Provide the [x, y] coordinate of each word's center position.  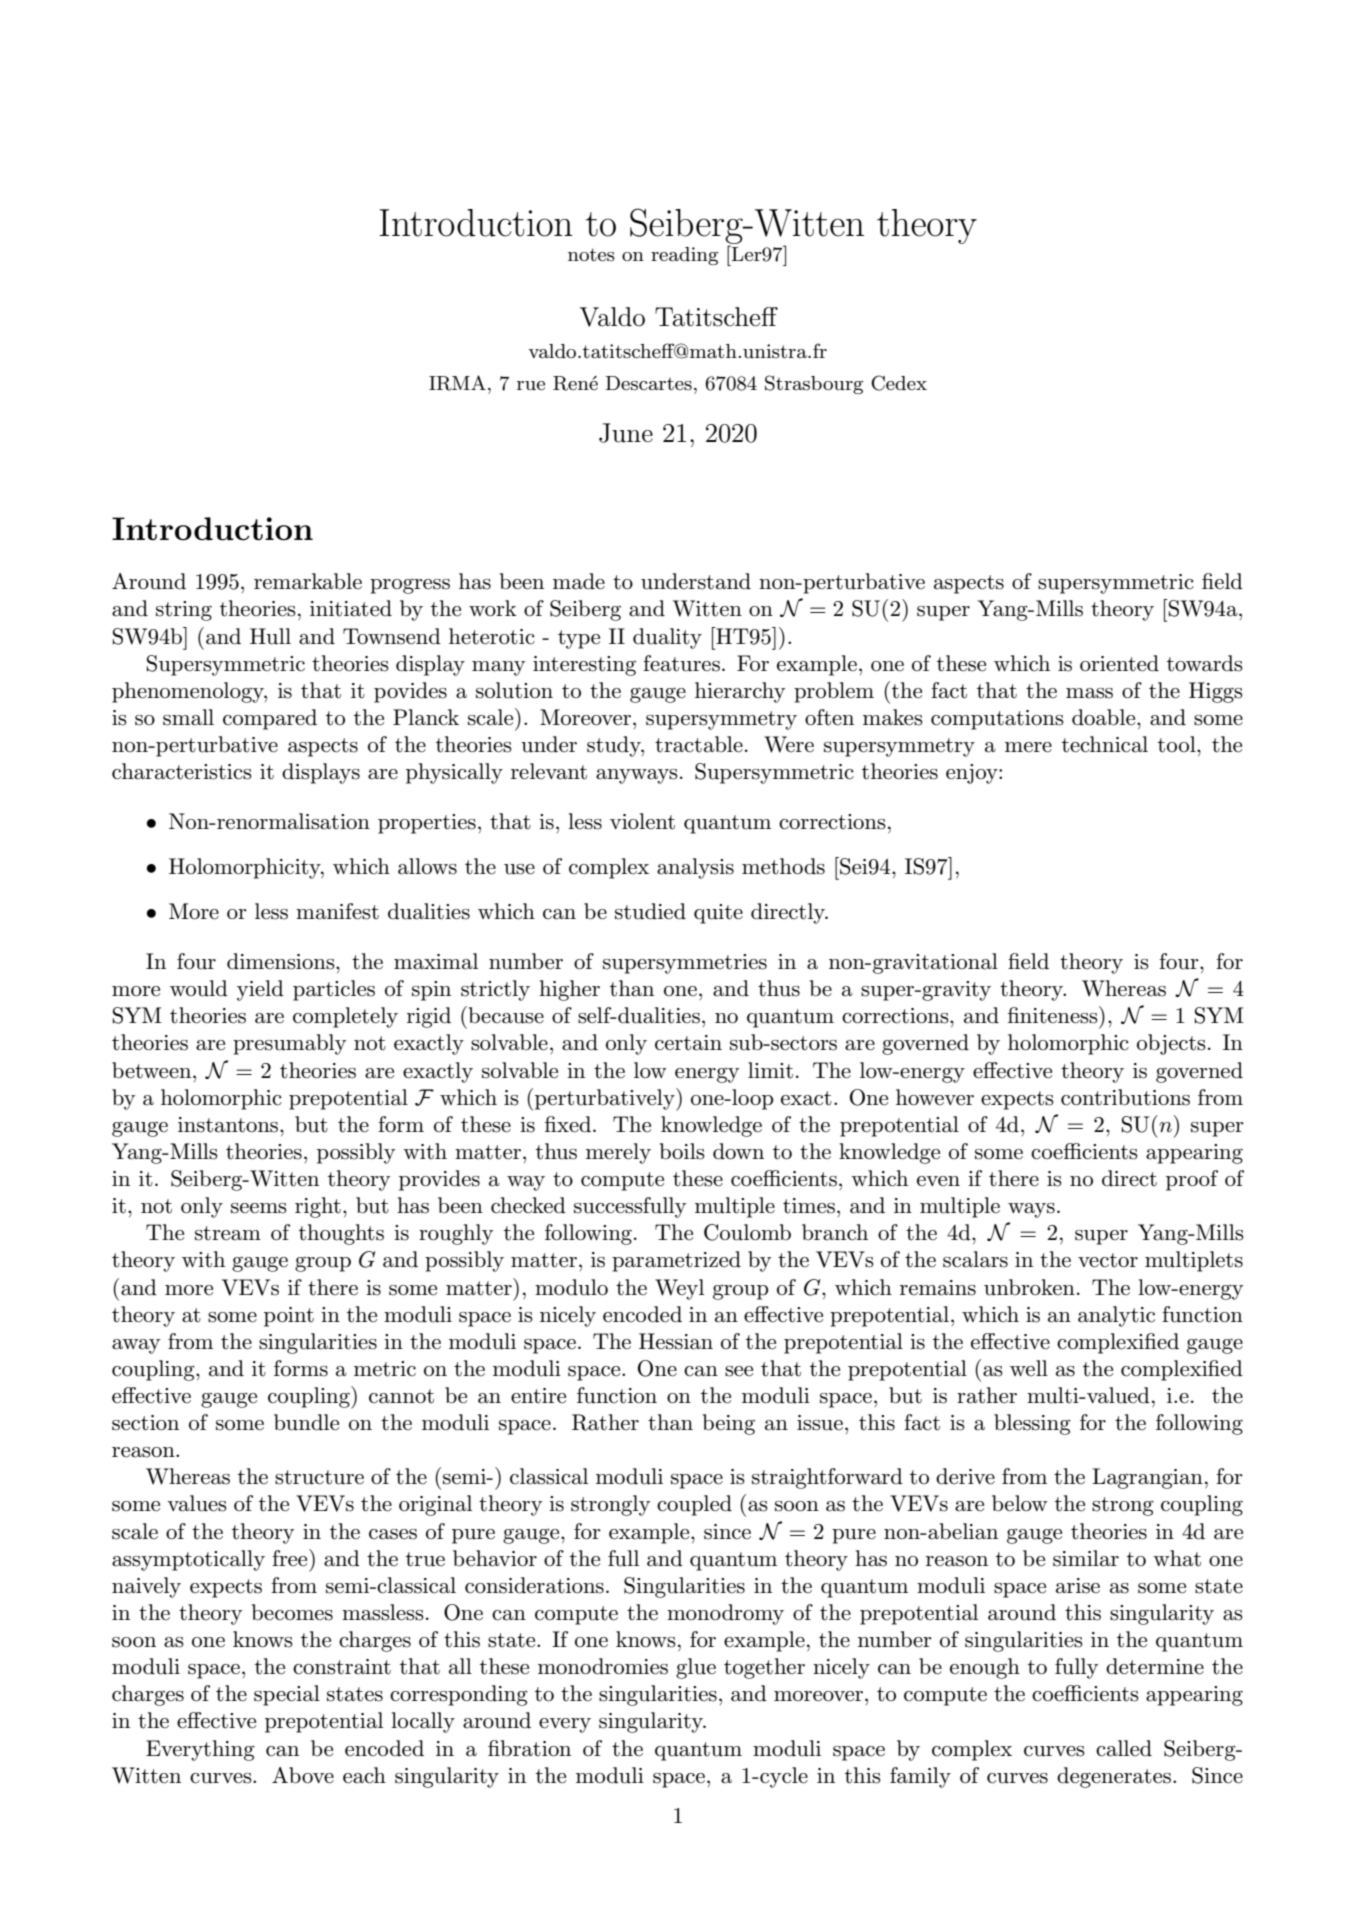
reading [684, 256]
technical [1105, 744]
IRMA [457, 383]
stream [228, 1233]
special [287, 1695]
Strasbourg [814, 384]
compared [270, 719]
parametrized [676, 1261]
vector [1108, 1260]
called [1124, 1748]
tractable [699, 744]
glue [696, 1668]
